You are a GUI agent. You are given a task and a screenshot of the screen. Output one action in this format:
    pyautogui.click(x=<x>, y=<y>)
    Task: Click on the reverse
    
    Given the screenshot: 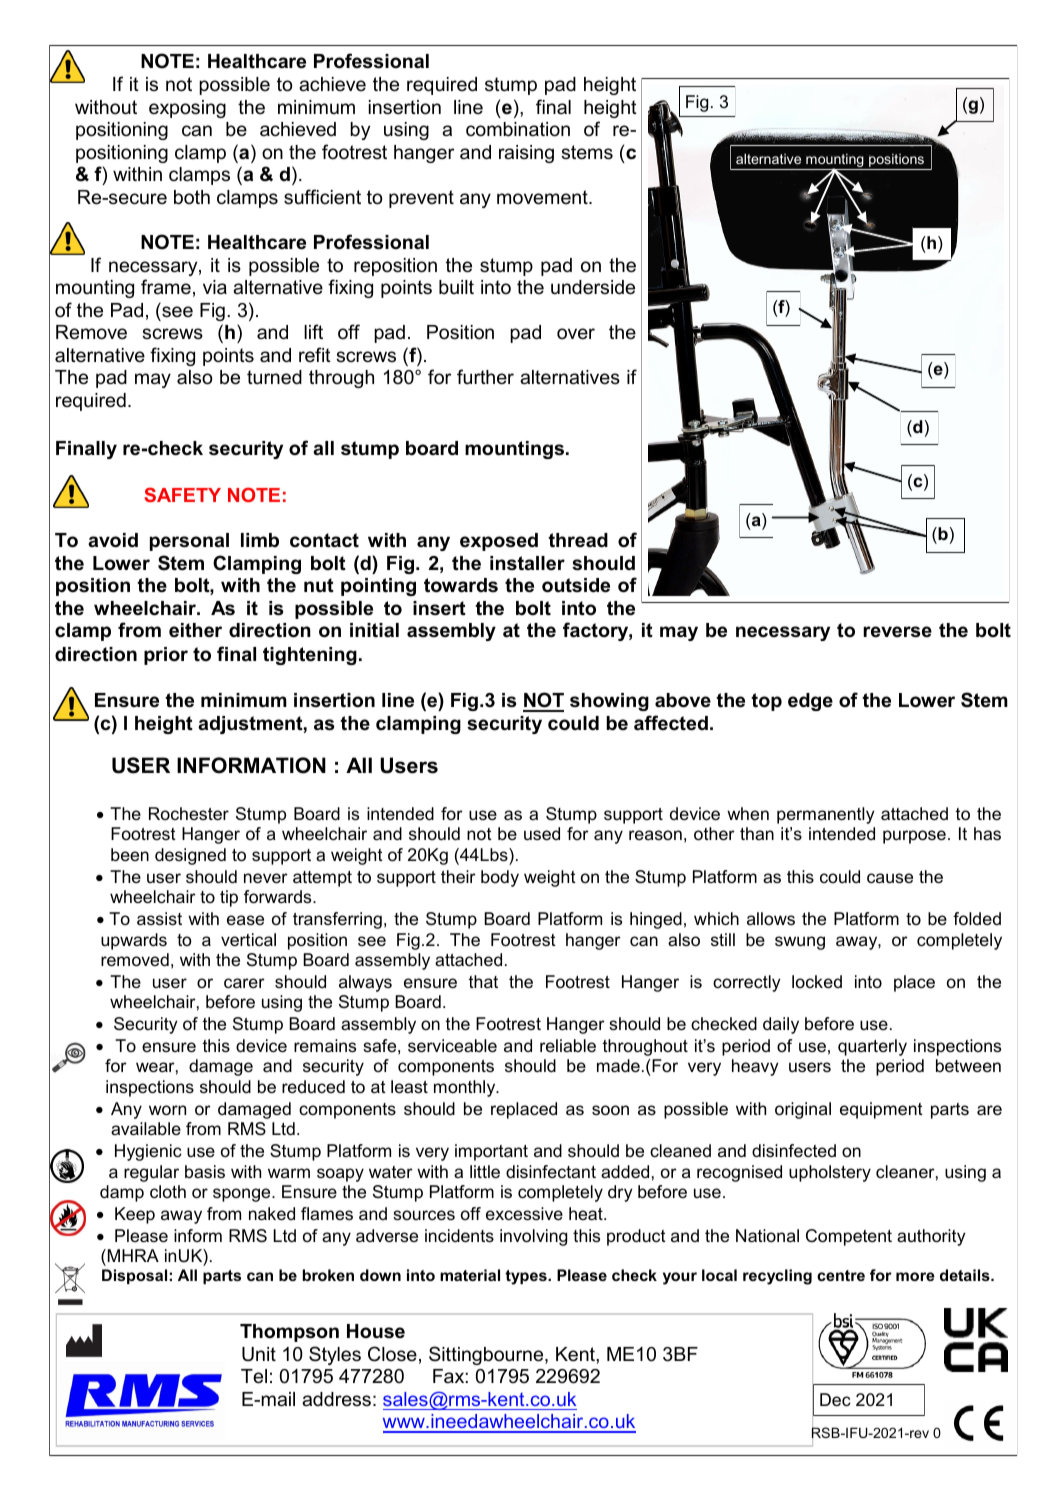 What is the action you would take?
    pyautogui.click(x=897, y=632)
